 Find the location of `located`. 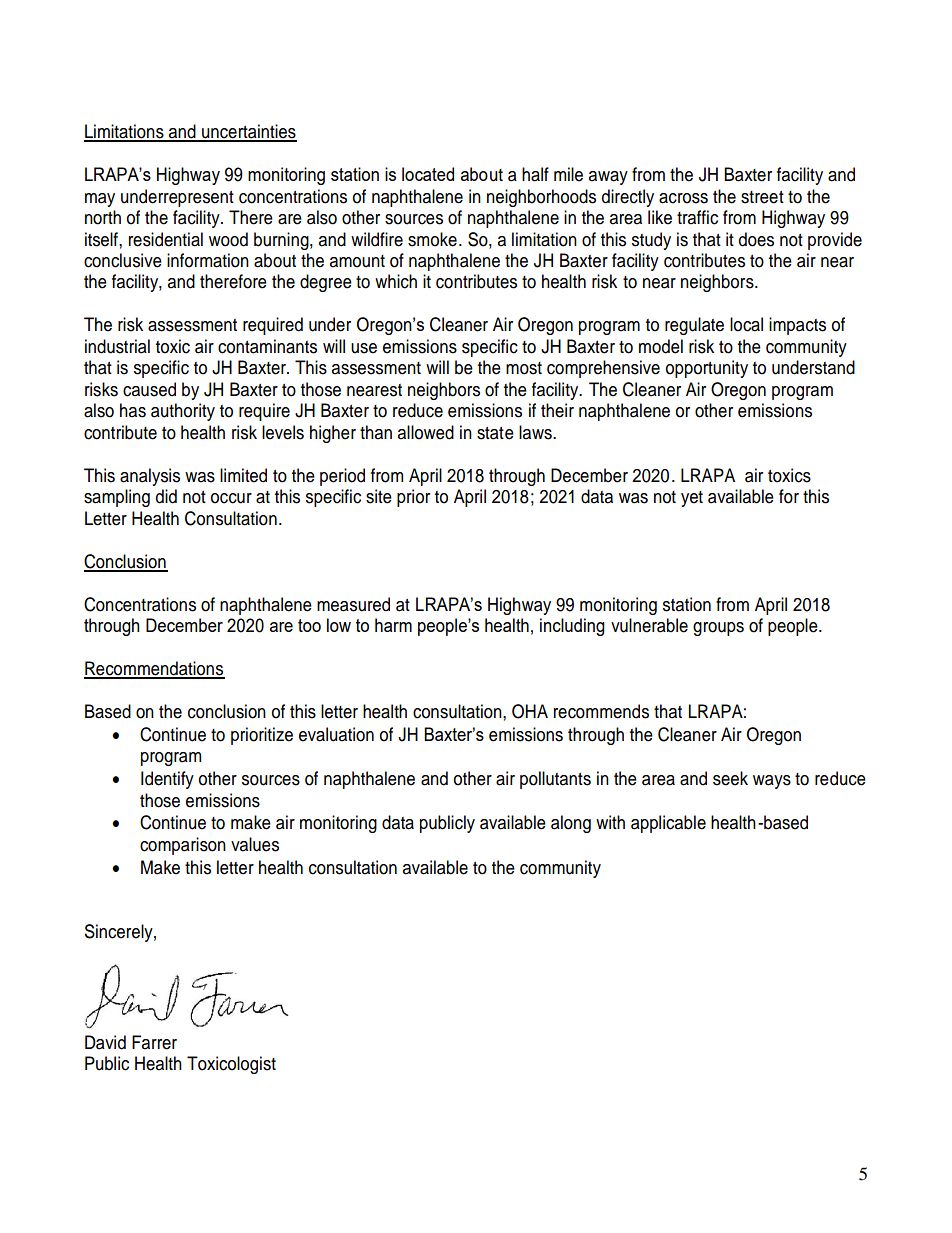

located is located at coordinates (428, 174).
